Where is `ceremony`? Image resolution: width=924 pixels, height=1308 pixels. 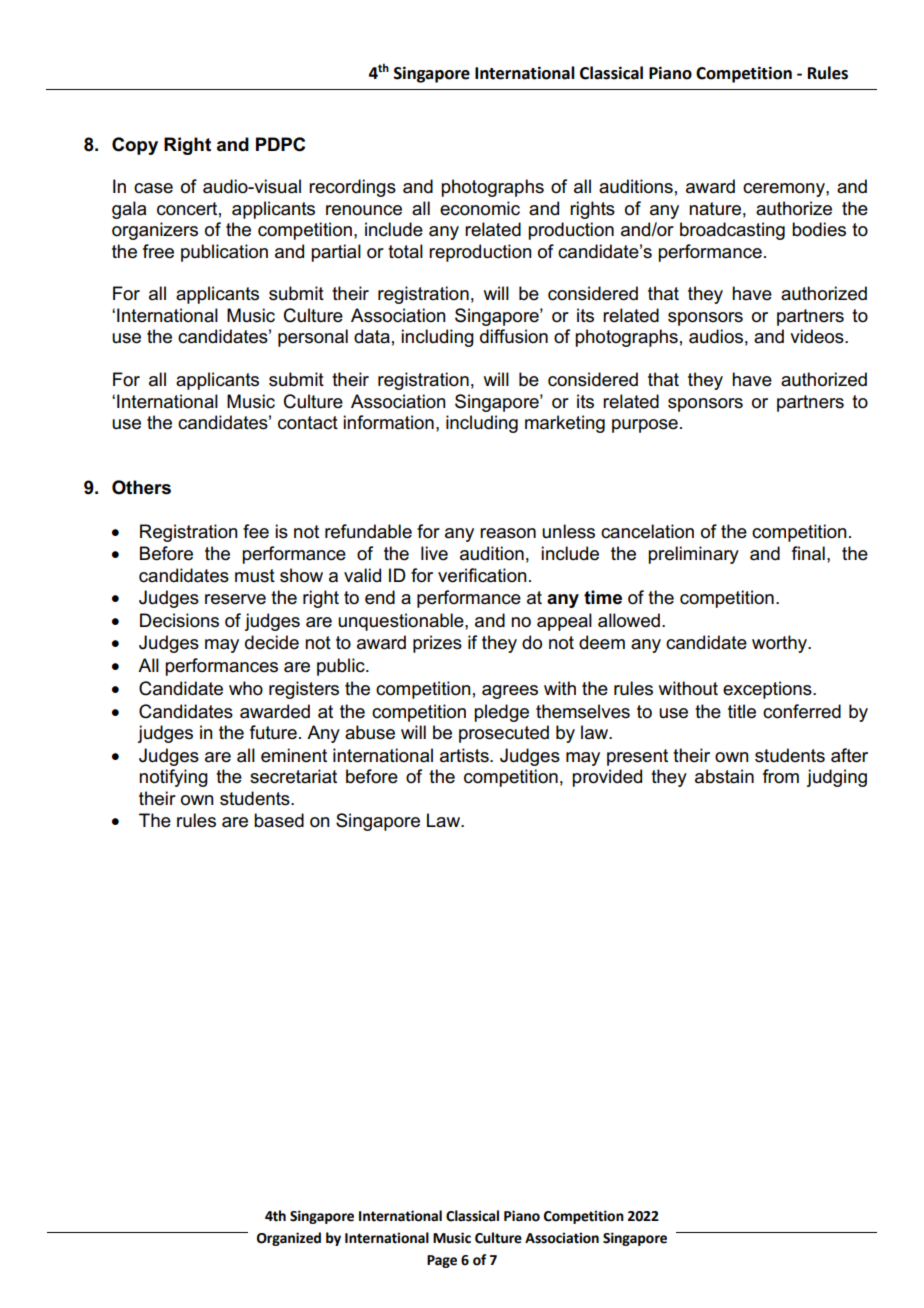 ceremony is located at coordinates (785, 190).
